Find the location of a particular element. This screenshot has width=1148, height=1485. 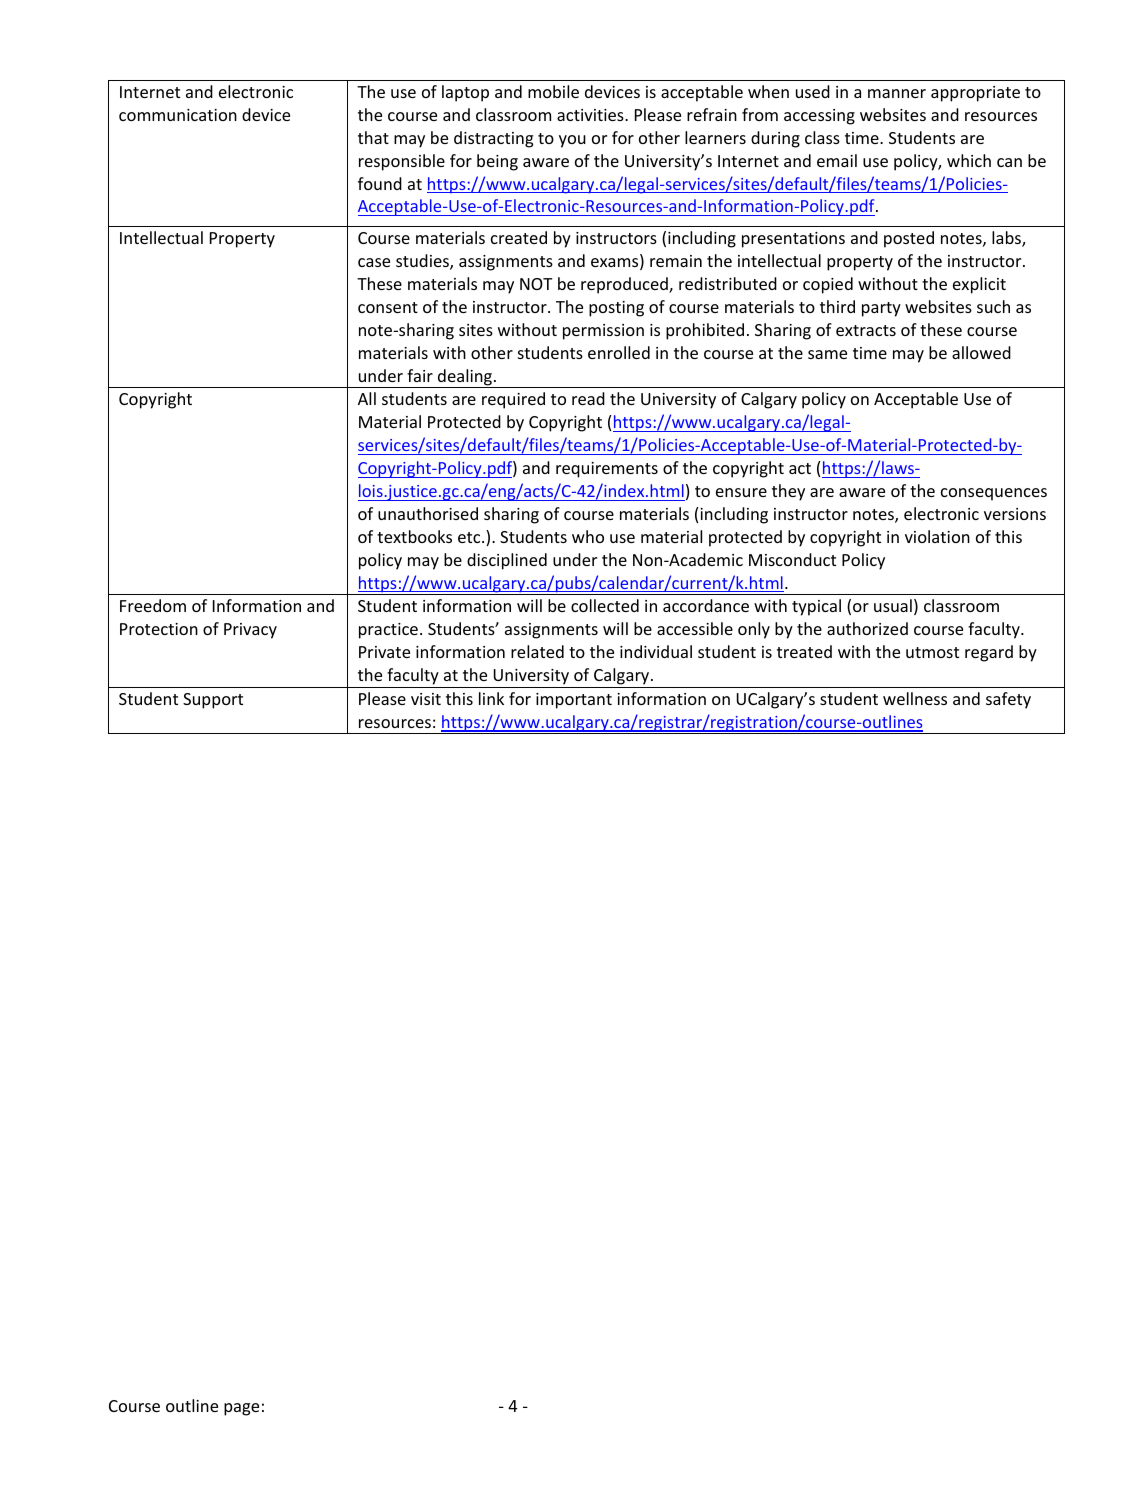

wellness is located at coordinates (915, 698).
